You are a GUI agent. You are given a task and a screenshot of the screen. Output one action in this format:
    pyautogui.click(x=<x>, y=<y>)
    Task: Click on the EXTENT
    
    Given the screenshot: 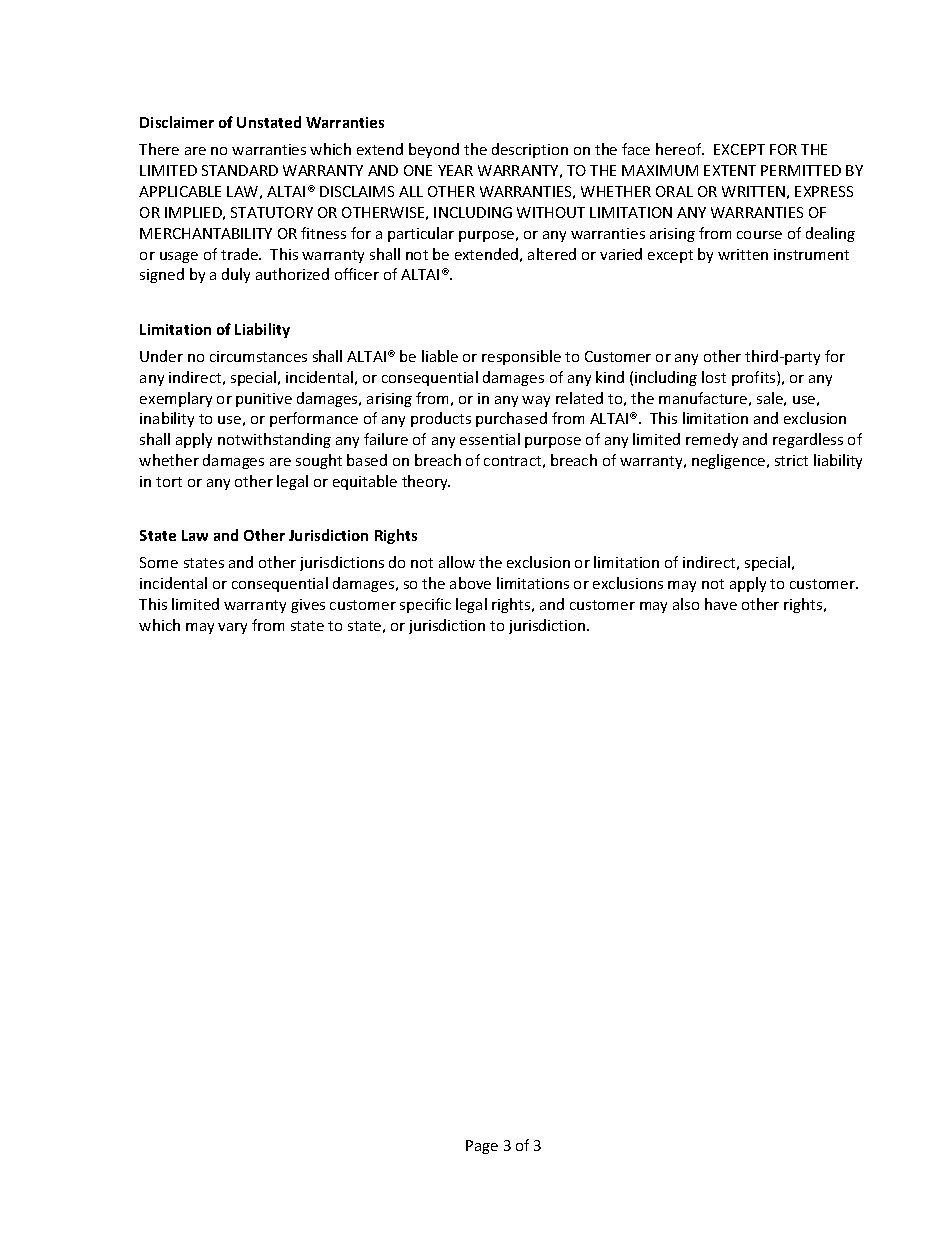 What is the action you would take?
    pyautogui.click(x=730, y=170)
